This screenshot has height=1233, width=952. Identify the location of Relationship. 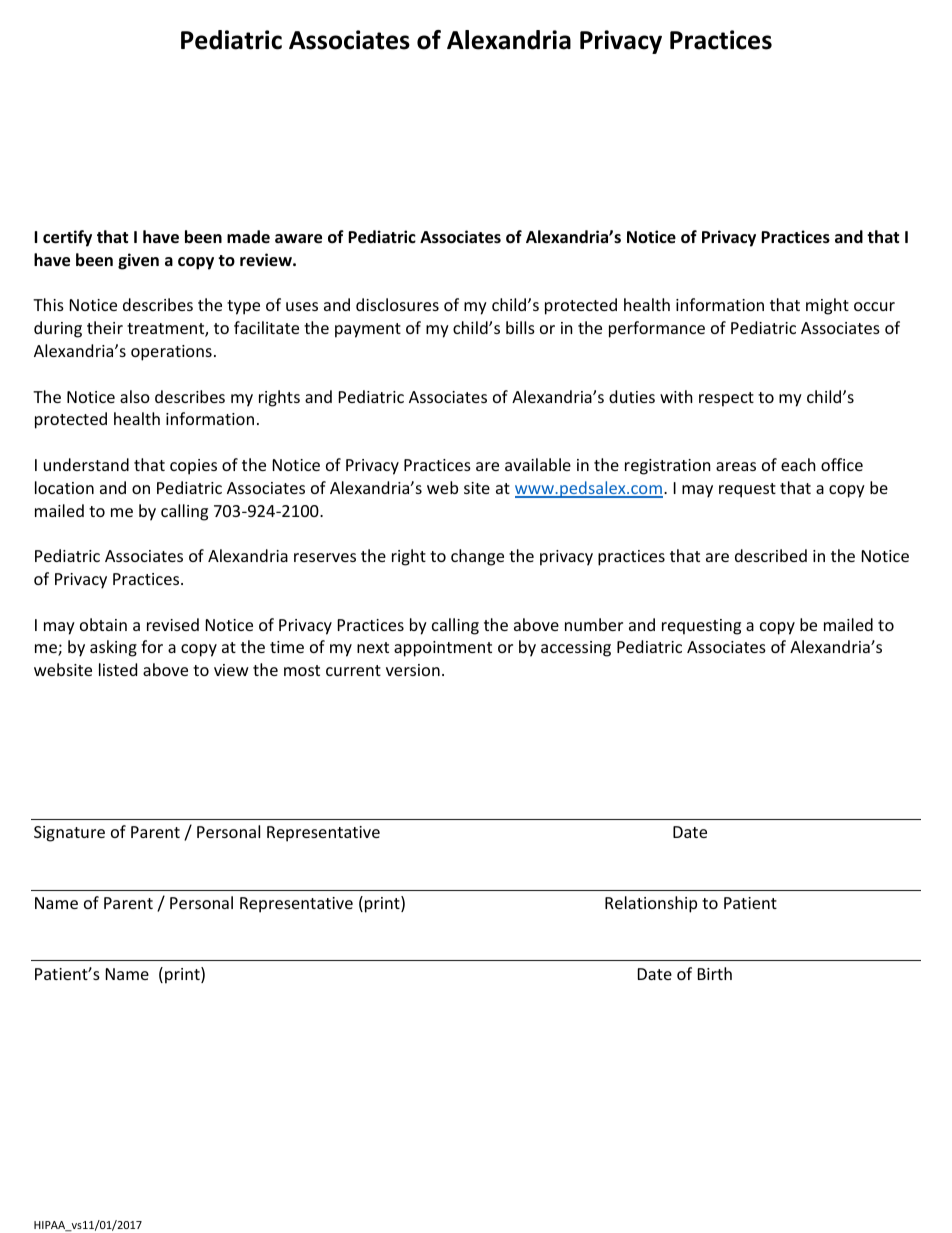
(651, 904).
